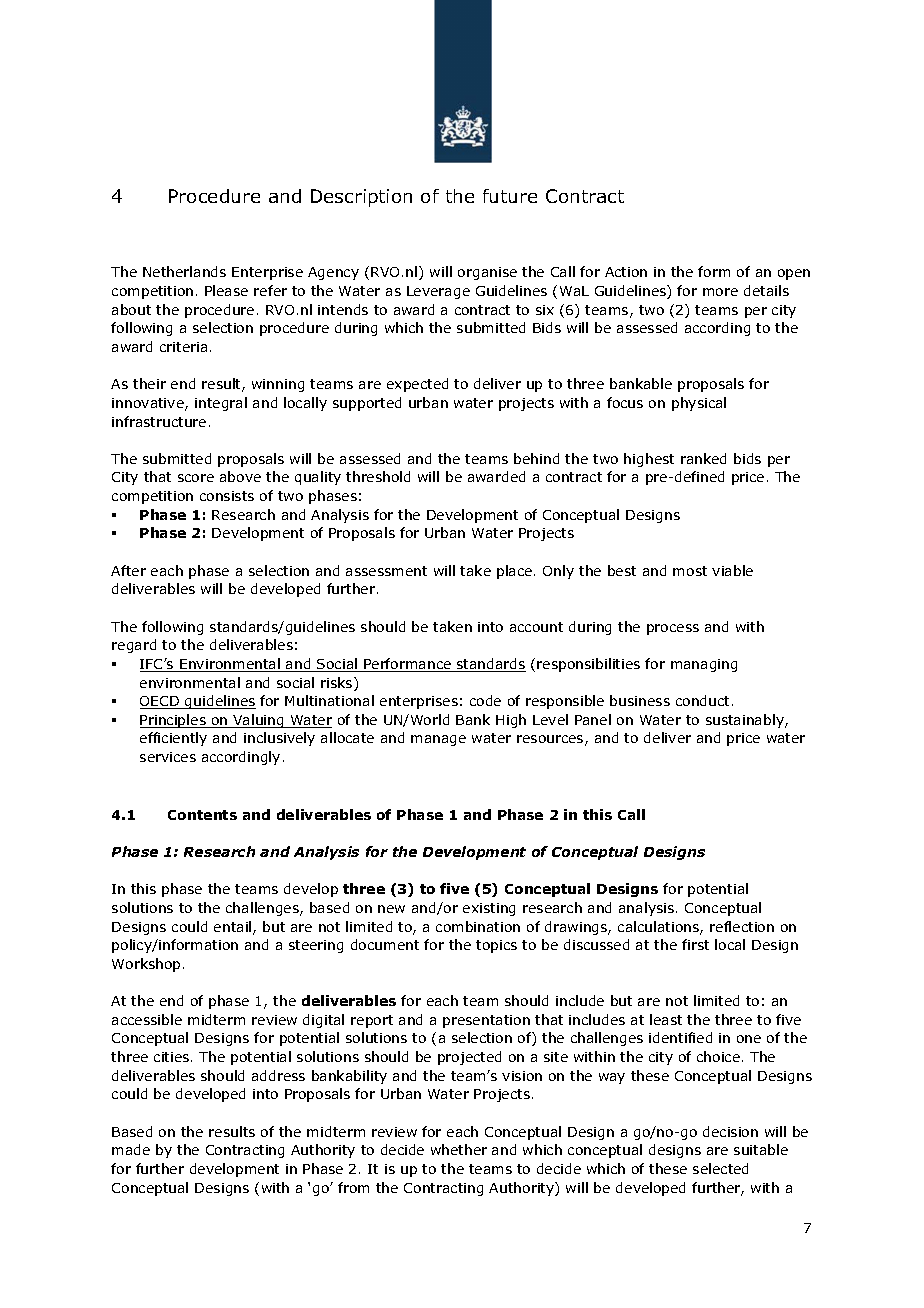 This screenshot has width=924, height=1308. I want to click on future, so click(510, 196).
